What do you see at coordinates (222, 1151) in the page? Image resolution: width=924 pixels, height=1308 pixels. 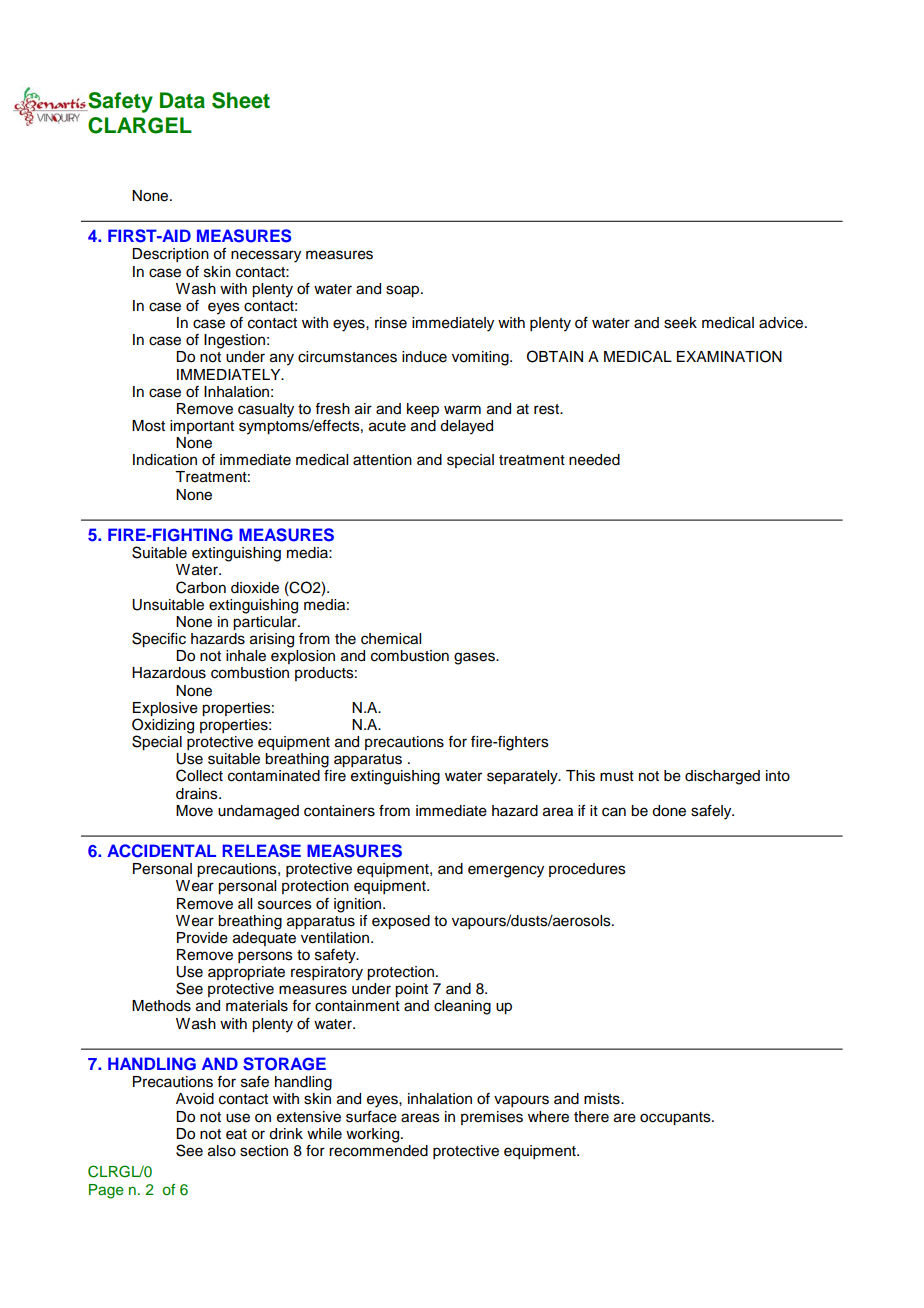 I see `also` at bounding box center [222, 1151].
